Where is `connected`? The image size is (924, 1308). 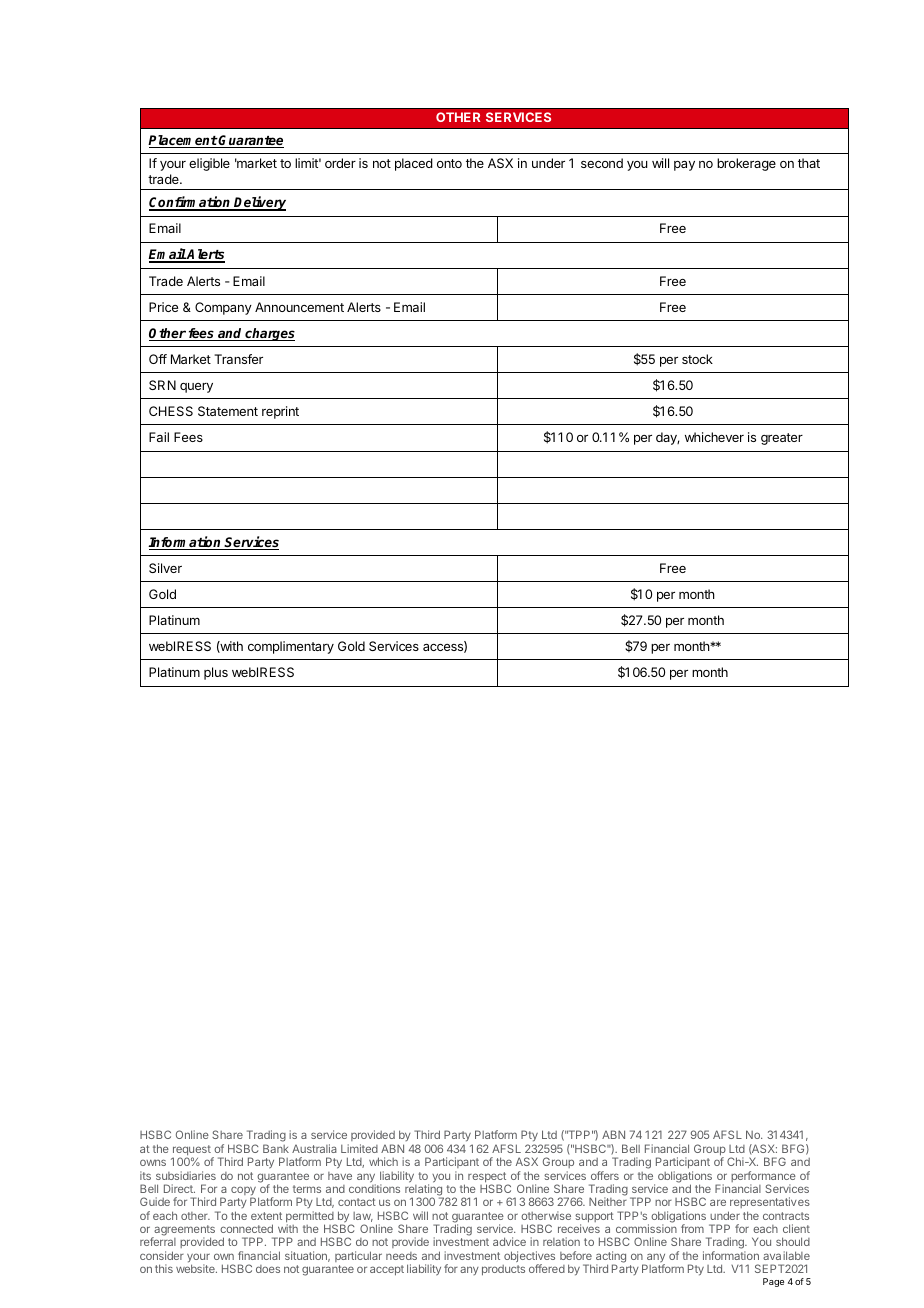 connected is located at coordinates (246, 1228).
